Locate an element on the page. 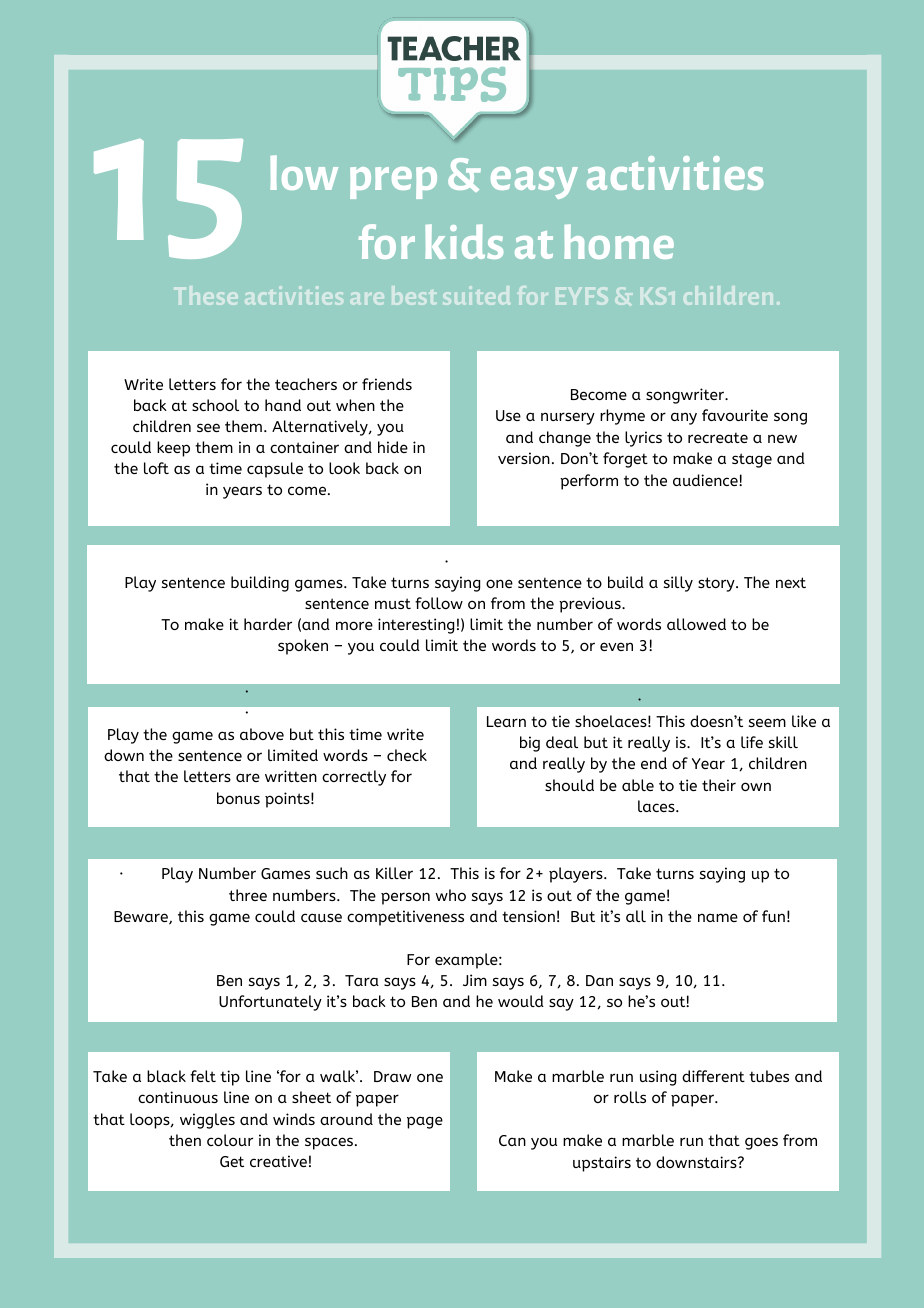 The width and height of the image is (924, 1308). allowed is located at coordinates (696, 624).
